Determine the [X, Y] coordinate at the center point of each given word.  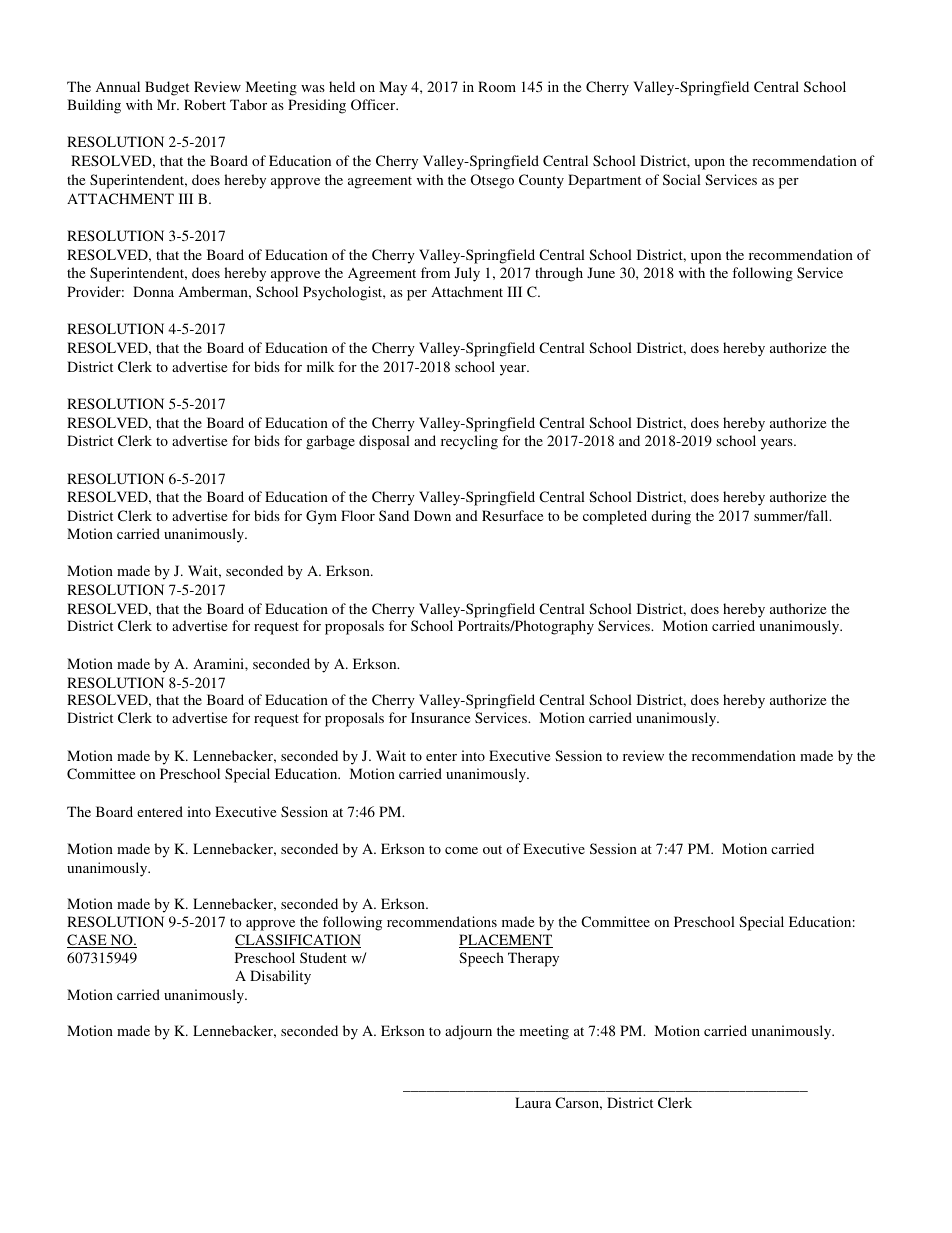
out [492, 849]
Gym [321, 517]
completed [615, 517]
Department [604, 181]
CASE [88, 941]
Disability [280, 977]
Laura [533, 1102]
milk [320, 366]
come [461, 850]
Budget [167, 88]
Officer [374, 104]
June [601, 272]
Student [323, 957]
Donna [153, 291]
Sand [394, 515]
